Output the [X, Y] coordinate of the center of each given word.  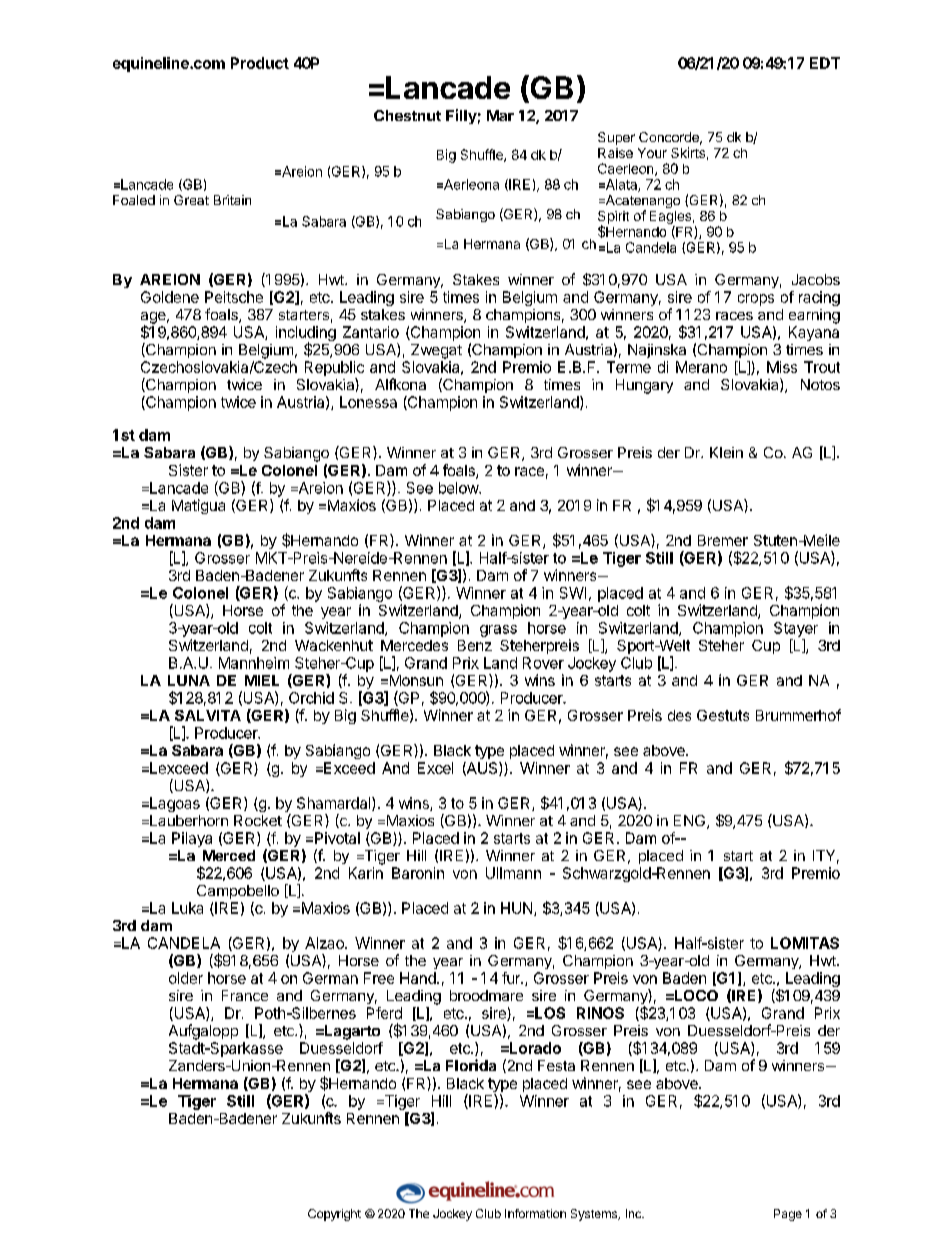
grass [498, 631]
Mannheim [254, 663]
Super [616, 138]
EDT [825, 63]
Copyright [334, 1215]
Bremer [723, 540]
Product [260, 63]
